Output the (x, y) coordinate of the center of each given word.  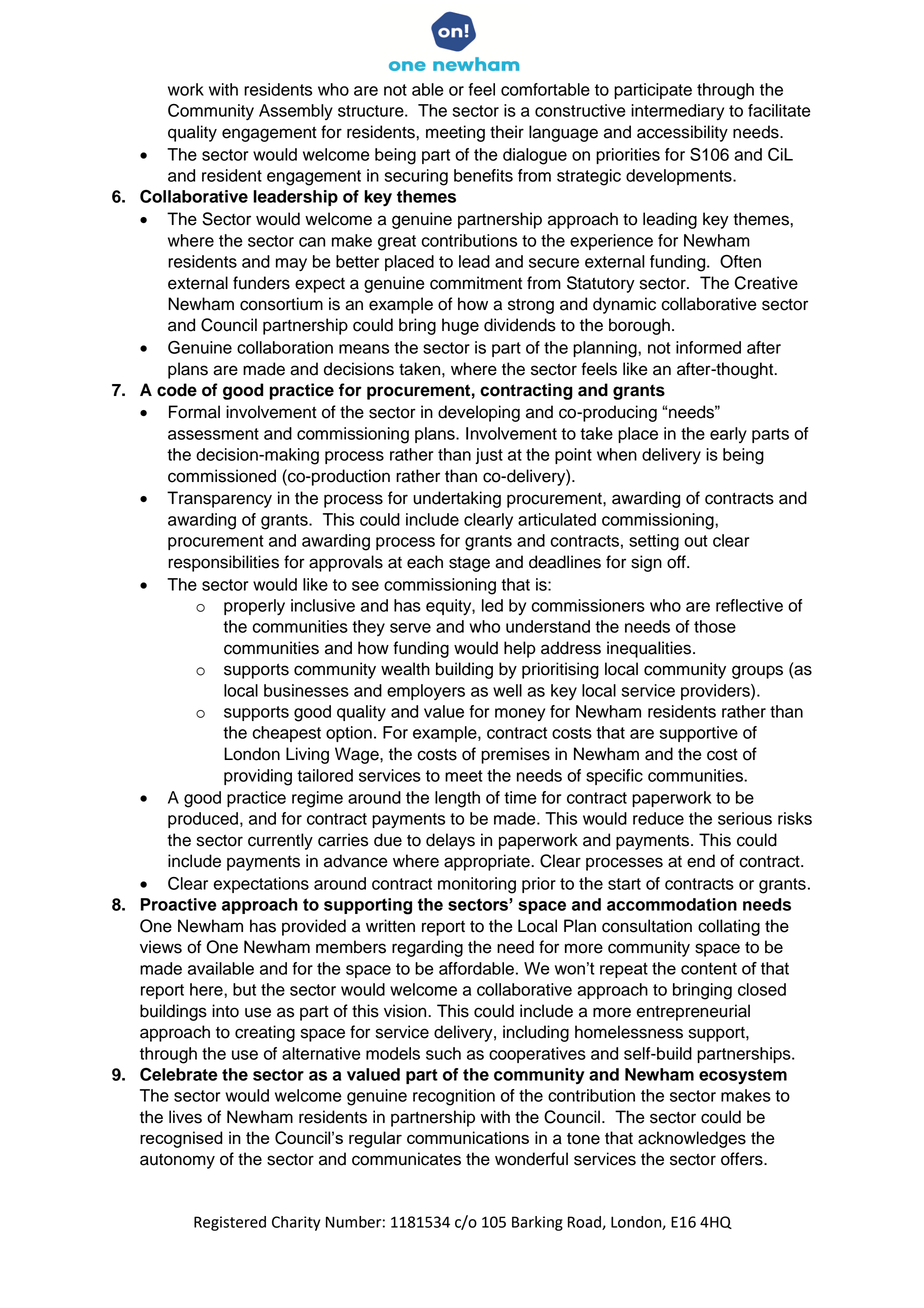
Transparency (219, 499)
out (696, 541)
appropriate (488, 862)
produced (204, 820)
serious (745, 818)
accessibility (682, 133)
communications (468, 1137)
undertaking (457, 499)
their (507, 132)
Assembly (296, 112)
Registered (230, 1223)
